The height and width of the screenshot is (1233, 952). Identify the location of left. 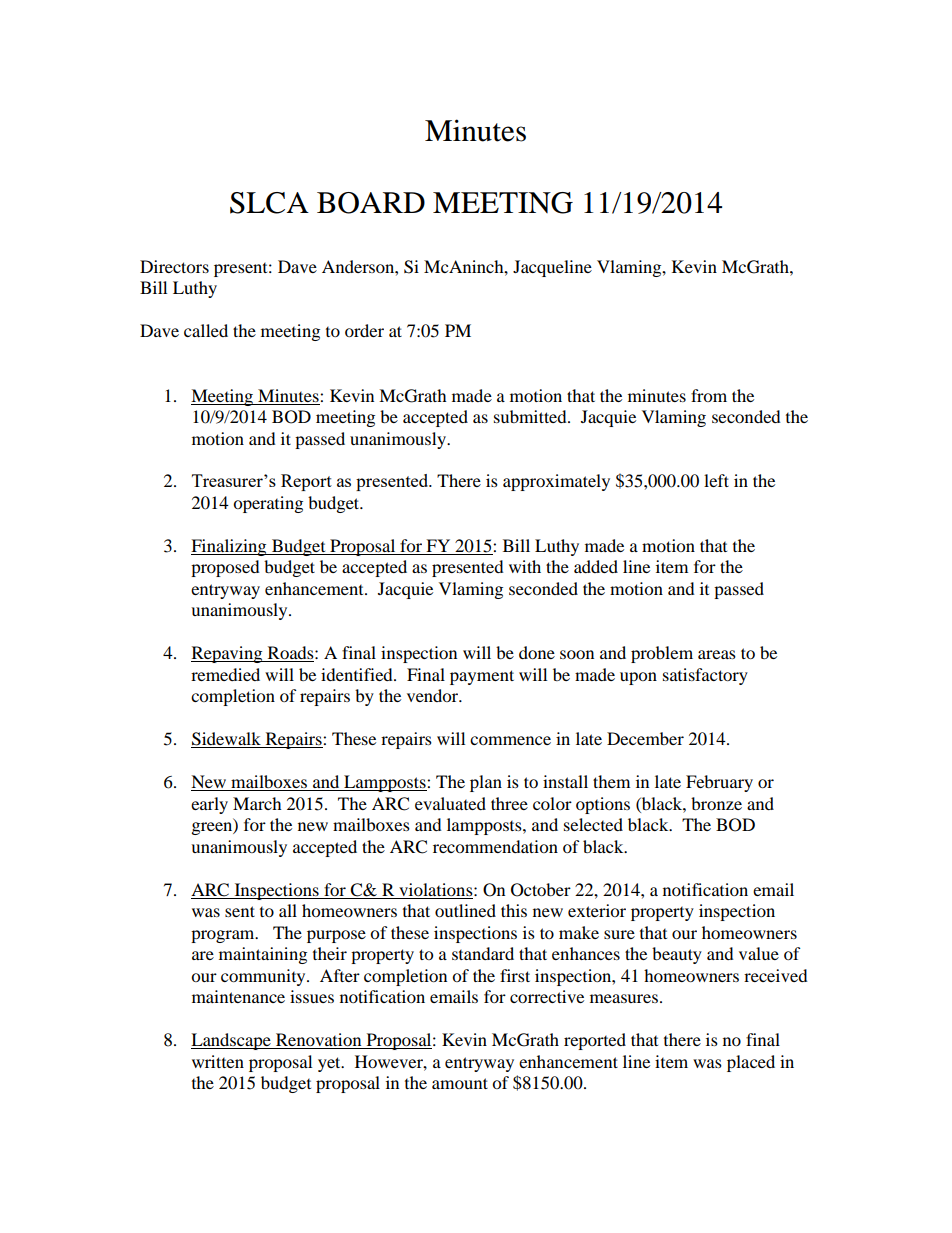
(716, 480).
